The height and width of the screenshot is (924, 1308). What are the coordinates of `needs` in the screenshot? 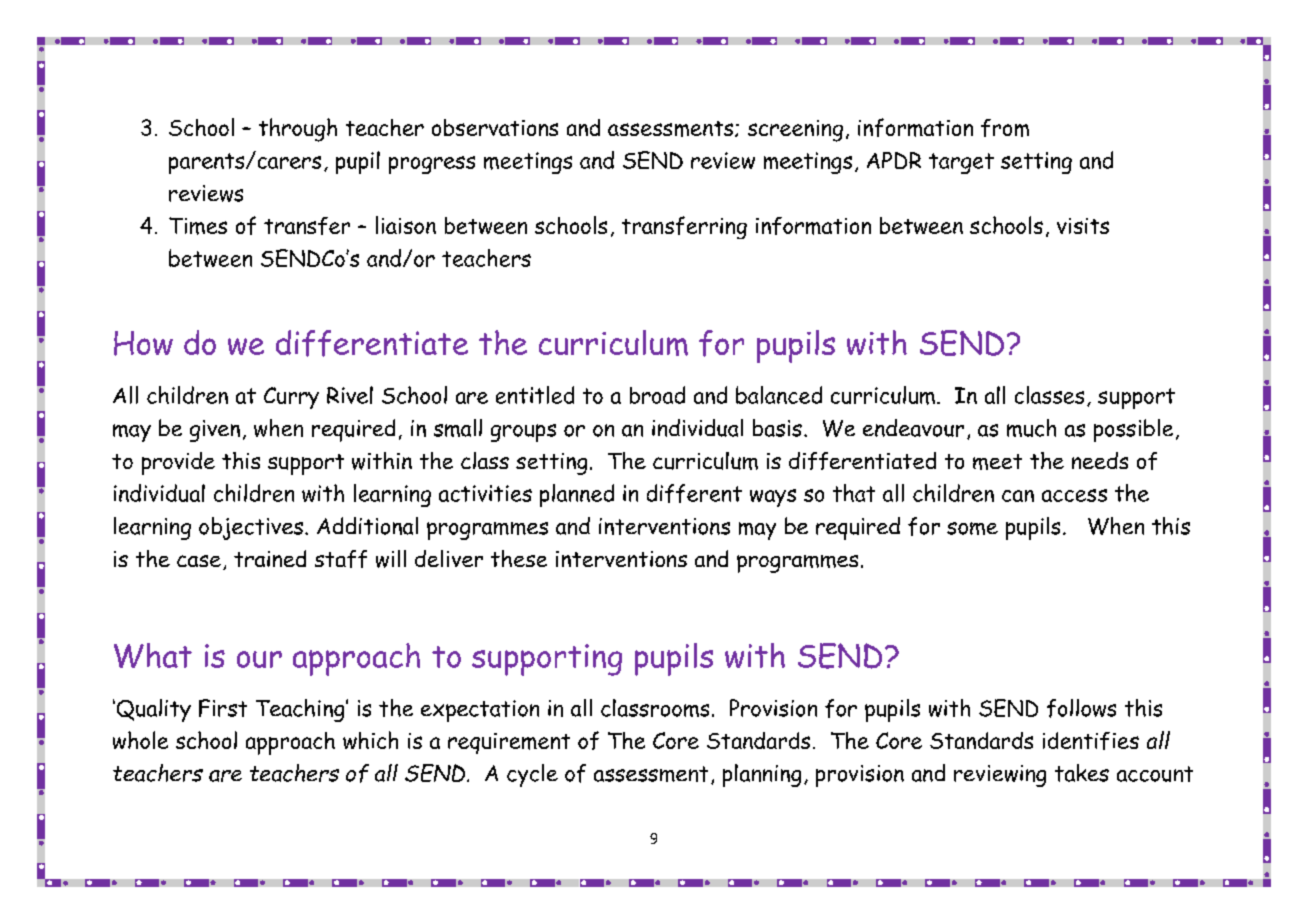 It's located at (1100, 460).
